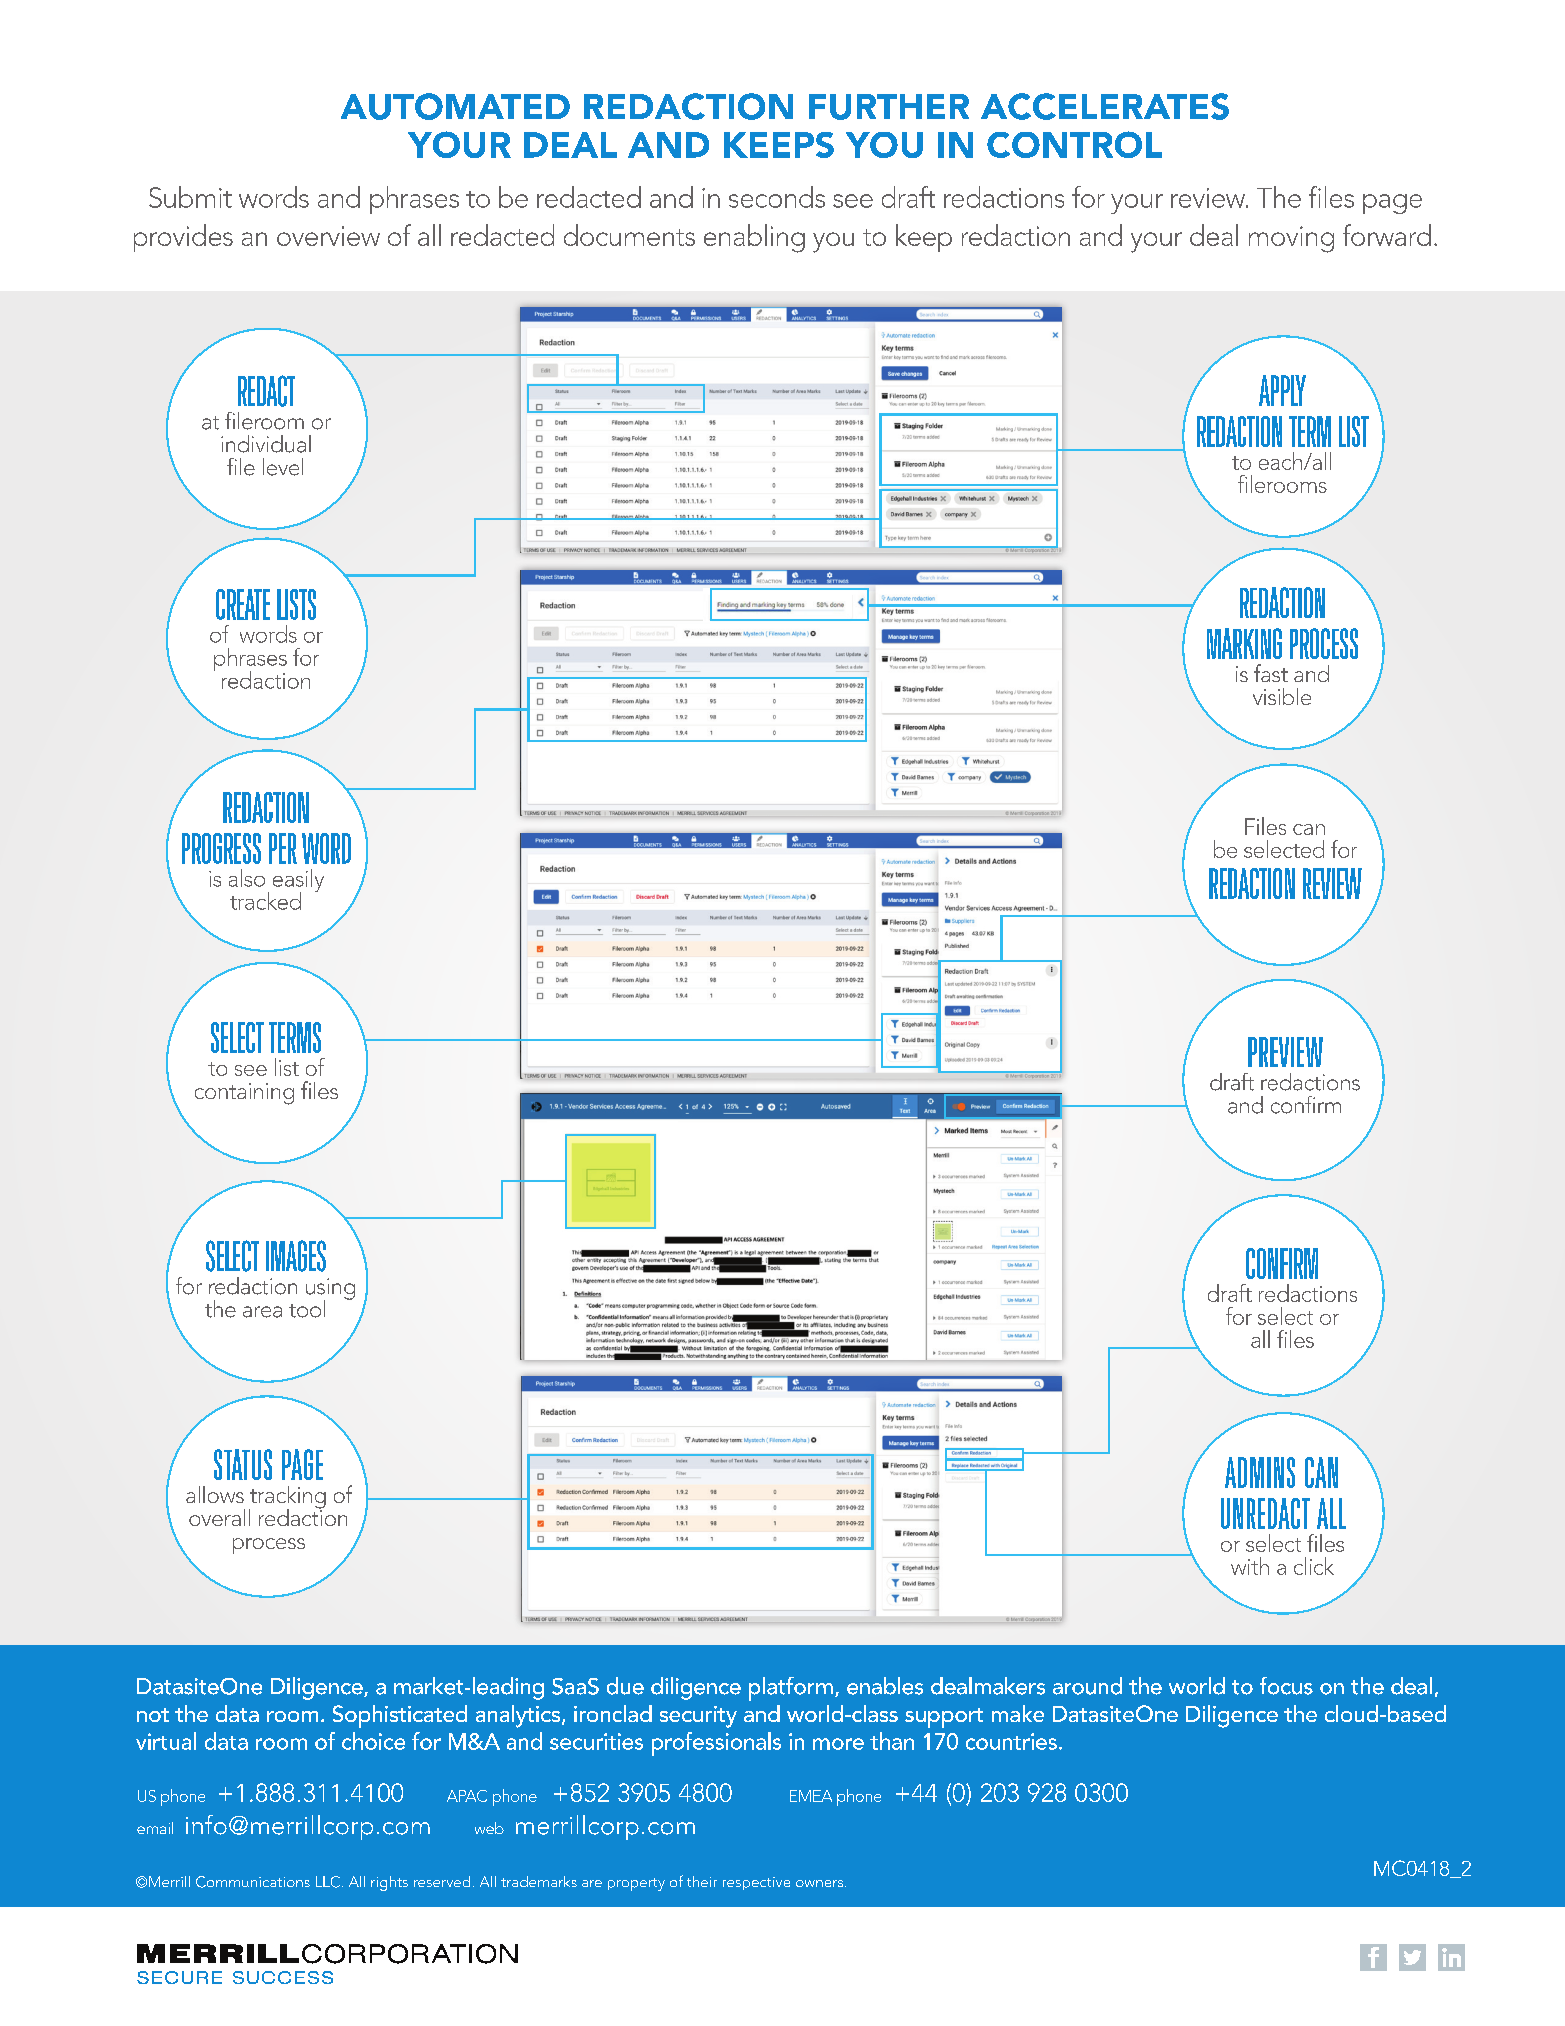  Describe the element at coordinates (915, 1048) in the screenshot. I see `approvals` at that location.
